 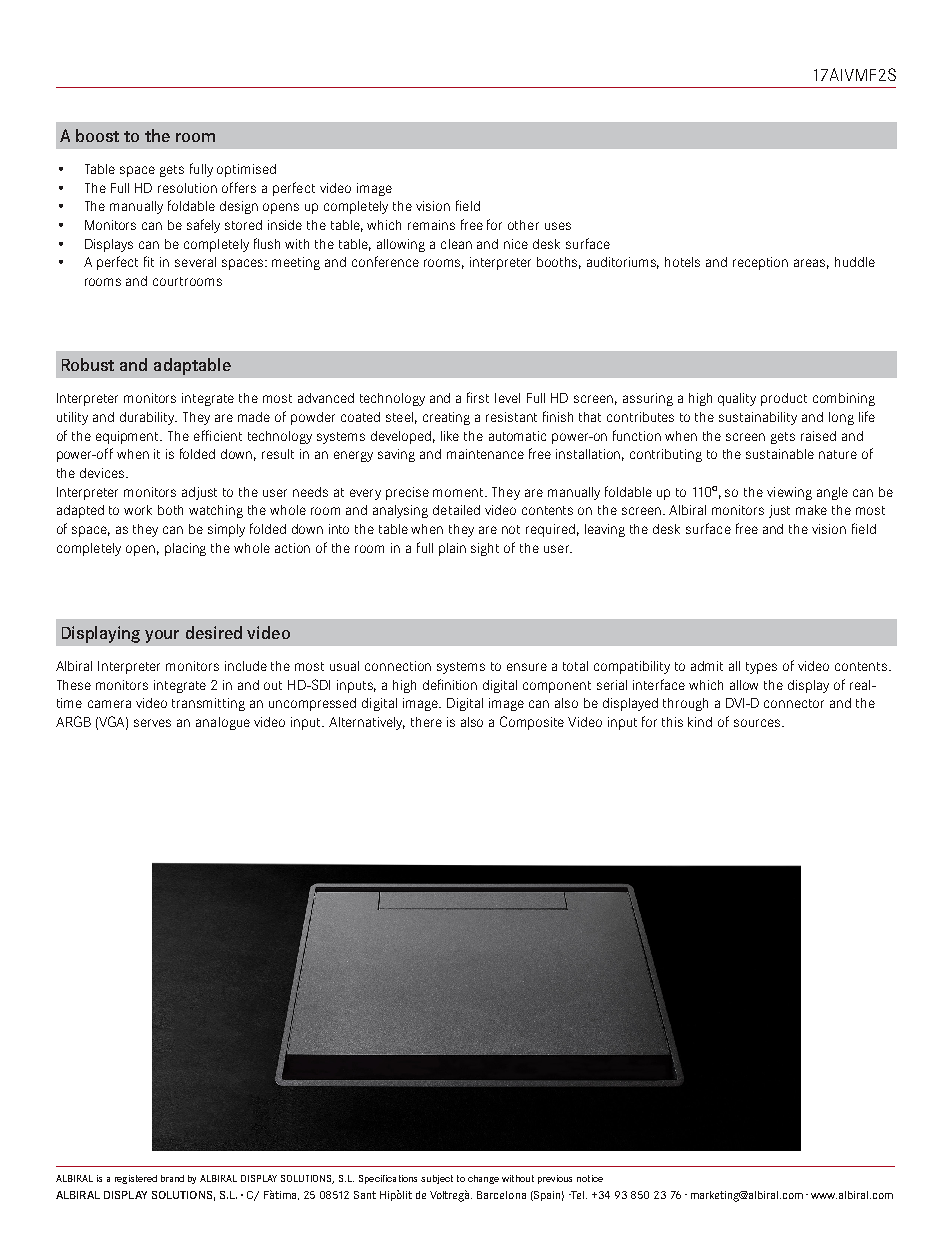 I want to click on remains, so click(x=431, y=225).
